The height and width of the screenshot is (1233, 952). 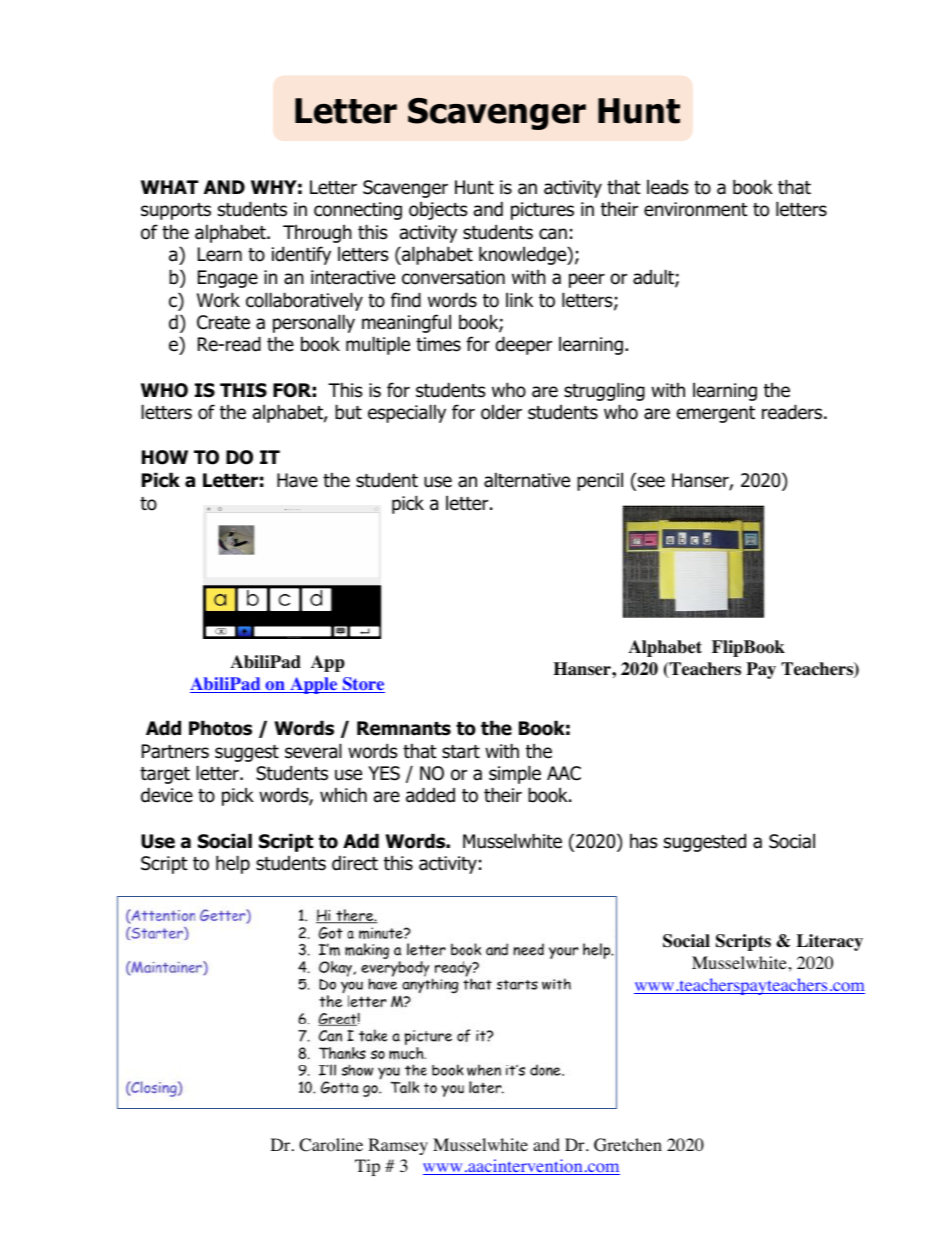 What do you see at coordinates (461, 752) in the screenshot?
I see `start` at bounding box center [461, 752].
